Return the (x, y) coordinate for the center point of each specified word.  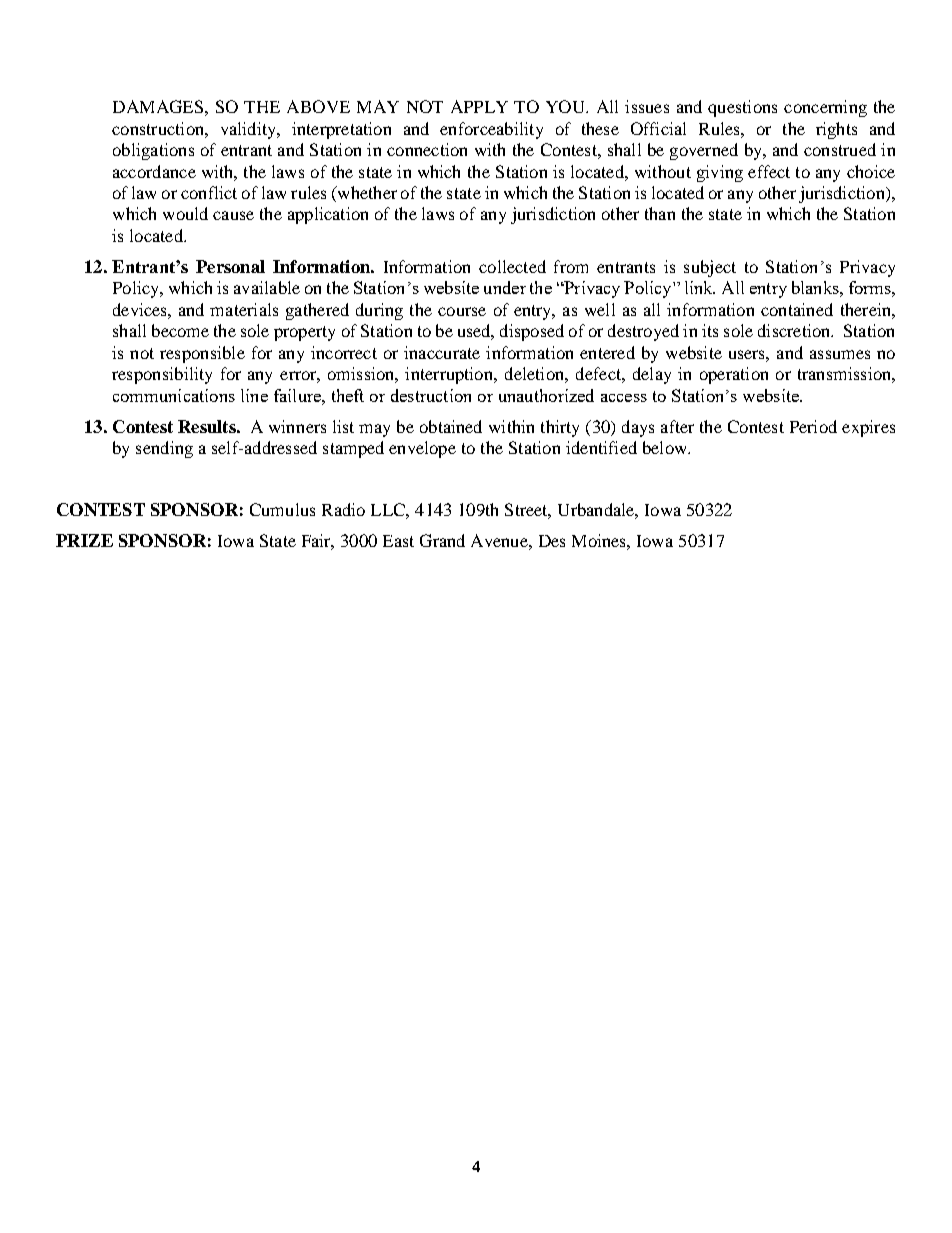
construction (159, 128)
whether (366, 194)
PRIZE (84, 540)
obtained (451, 426)
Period (813, 426)
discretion (795, 330)
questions (742, 108)
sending (164, 449)
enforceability (491, 130)
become (180, 330)
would (185, 213)
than (660, 213)
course (462, 311)
